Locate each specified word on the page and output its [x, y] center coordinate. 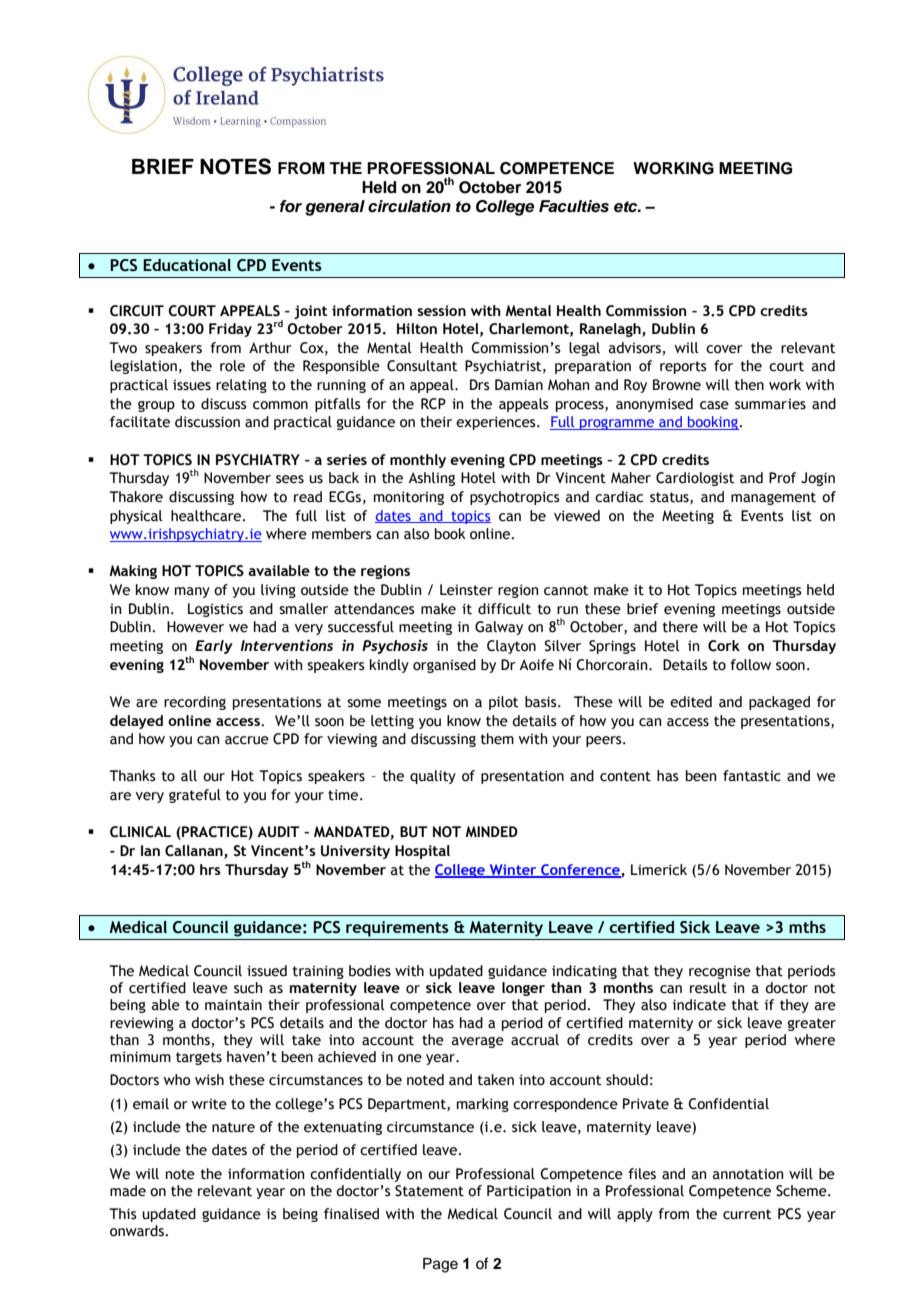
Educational [187, 265]
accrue [247, 740]
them [497, 739]
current [747, 1214]
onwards [138, 1231]
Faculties [574, 206]
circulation [409, 206]
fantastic [752, 776]
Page [440, 1265]
